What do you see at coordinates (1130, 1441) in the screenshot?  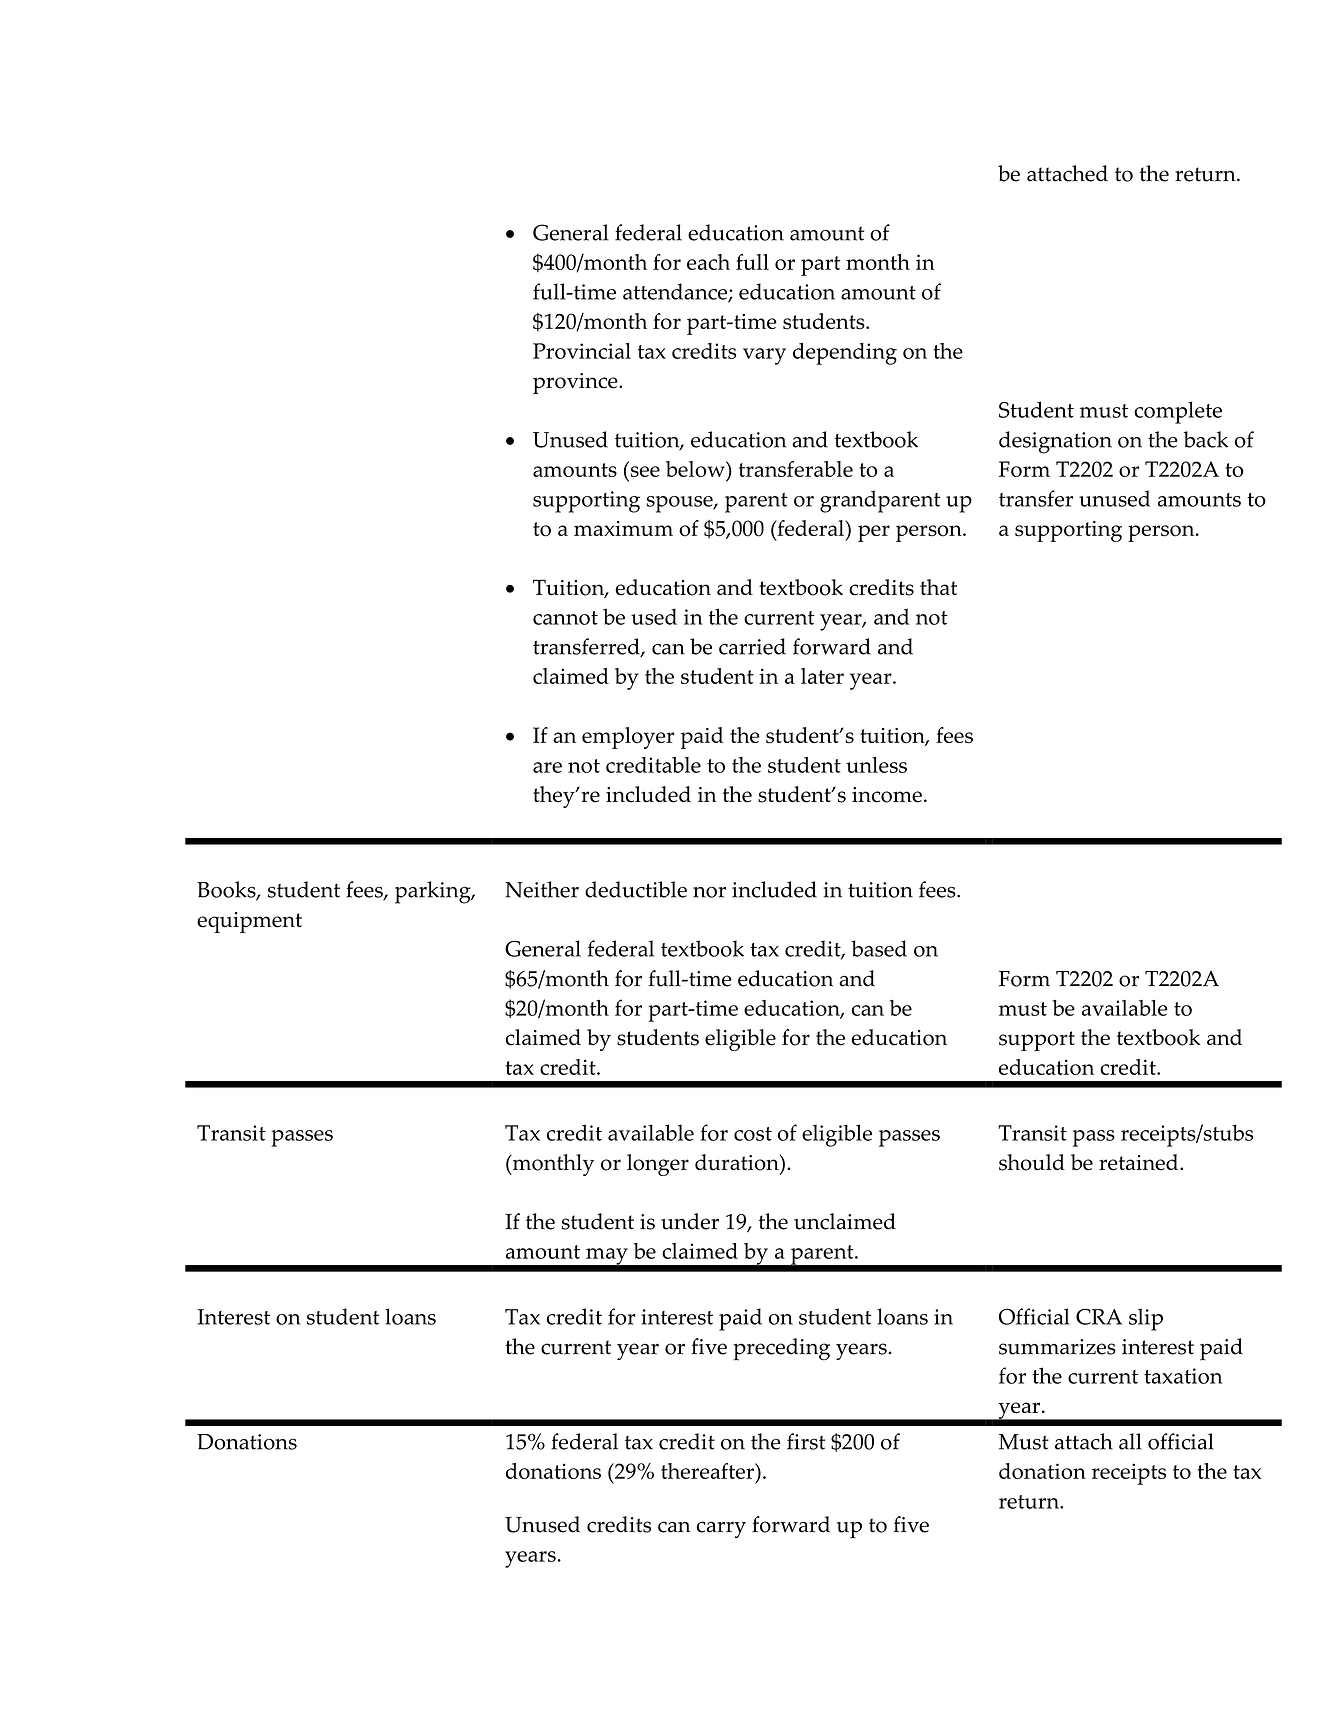 I see `all` at bounding box center [1130, 1441].
